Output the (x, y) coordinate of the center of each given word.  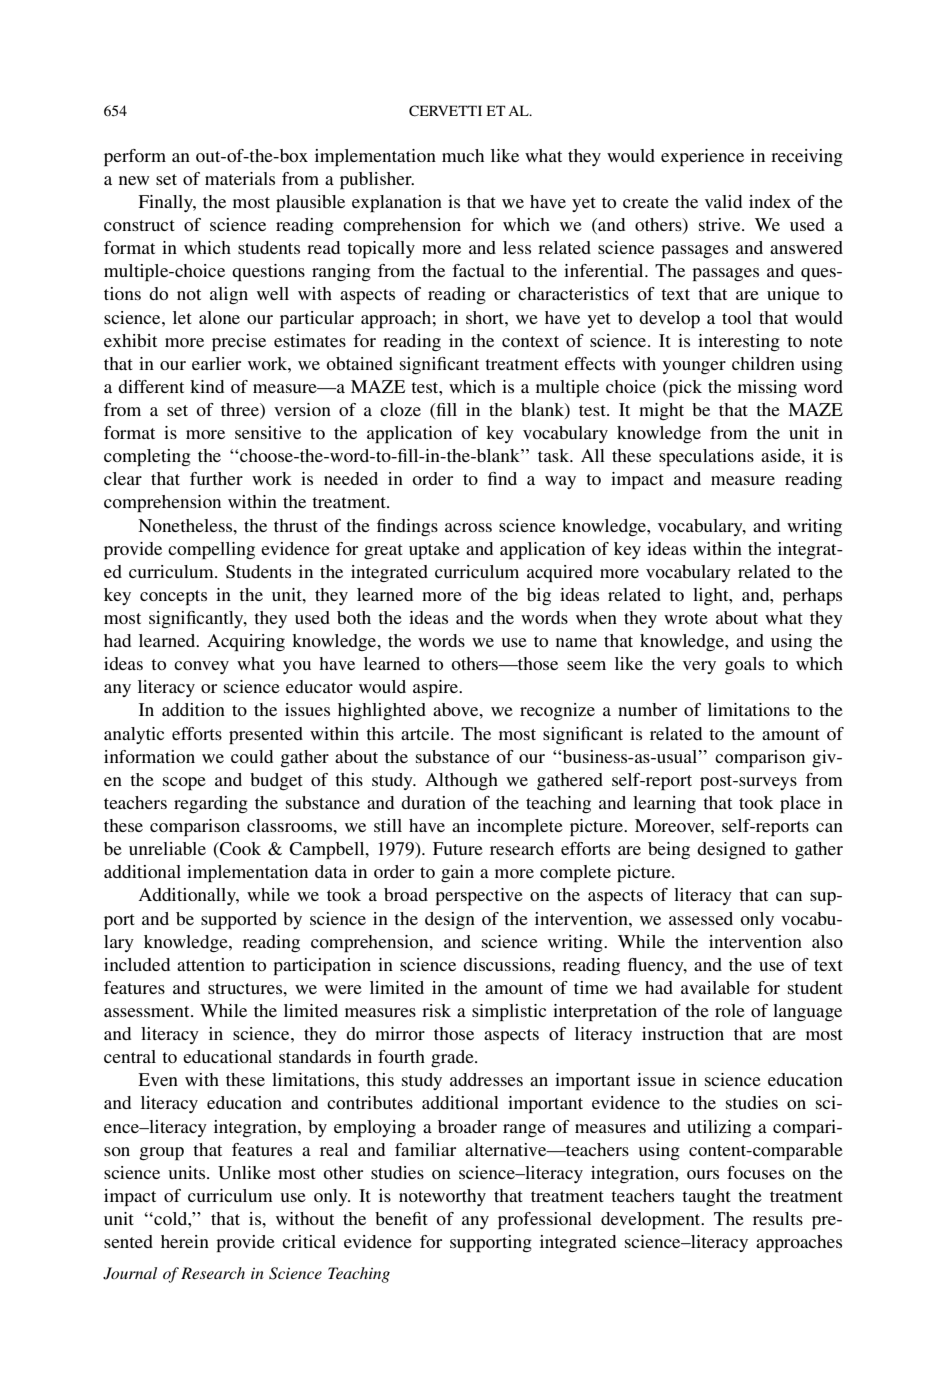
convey (201, 667)
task (555, 455)
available (715, 987)
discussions (508, 964)
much (463, 155)
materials (240, 178)
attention (211, 964)
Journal (130, 1273)
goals (745, 665)
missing (767, 388)
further (216, 478)
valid (723, 201)
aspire (436, 688)
